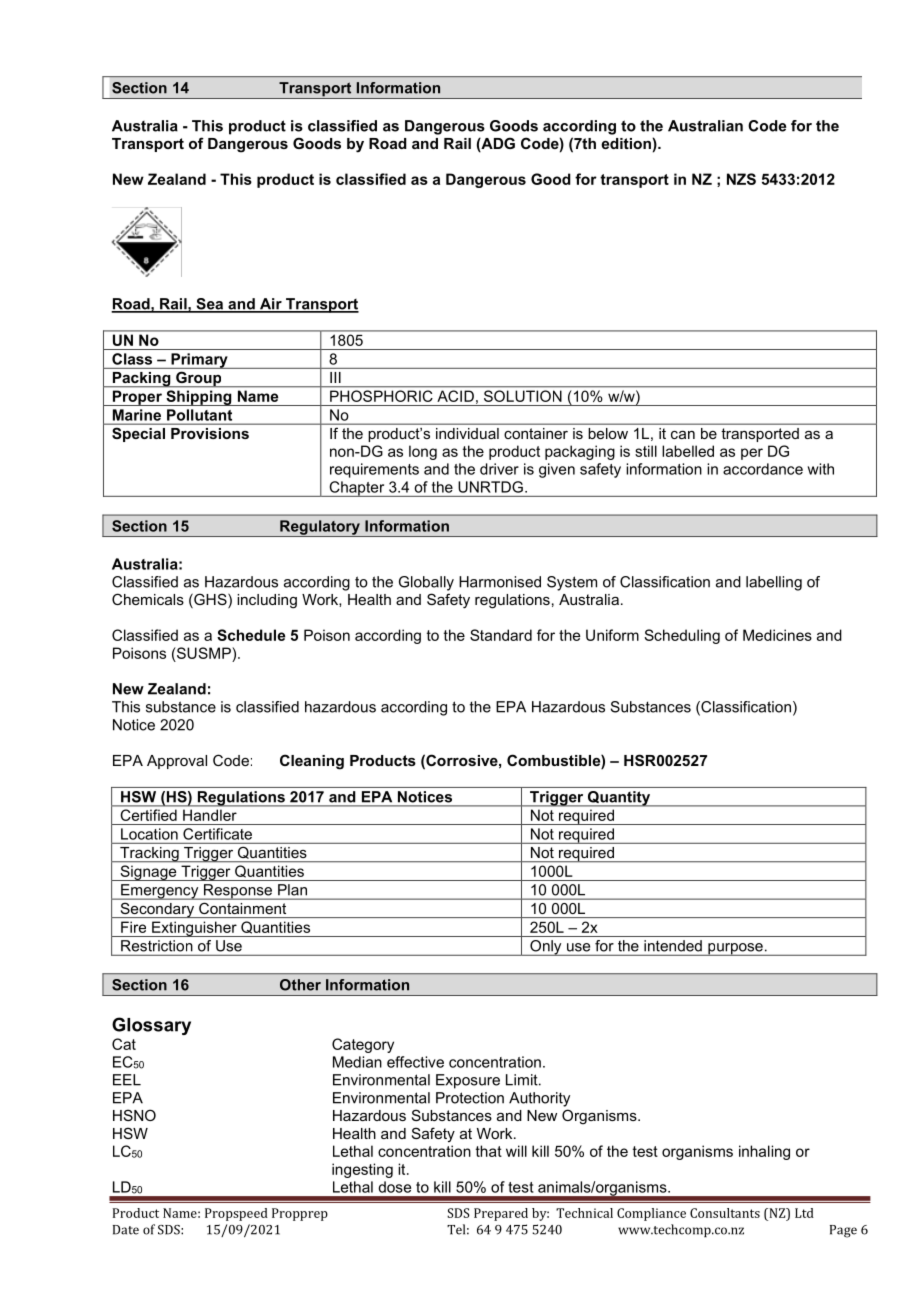  I want to click on EEL, so click(127, 1080).
